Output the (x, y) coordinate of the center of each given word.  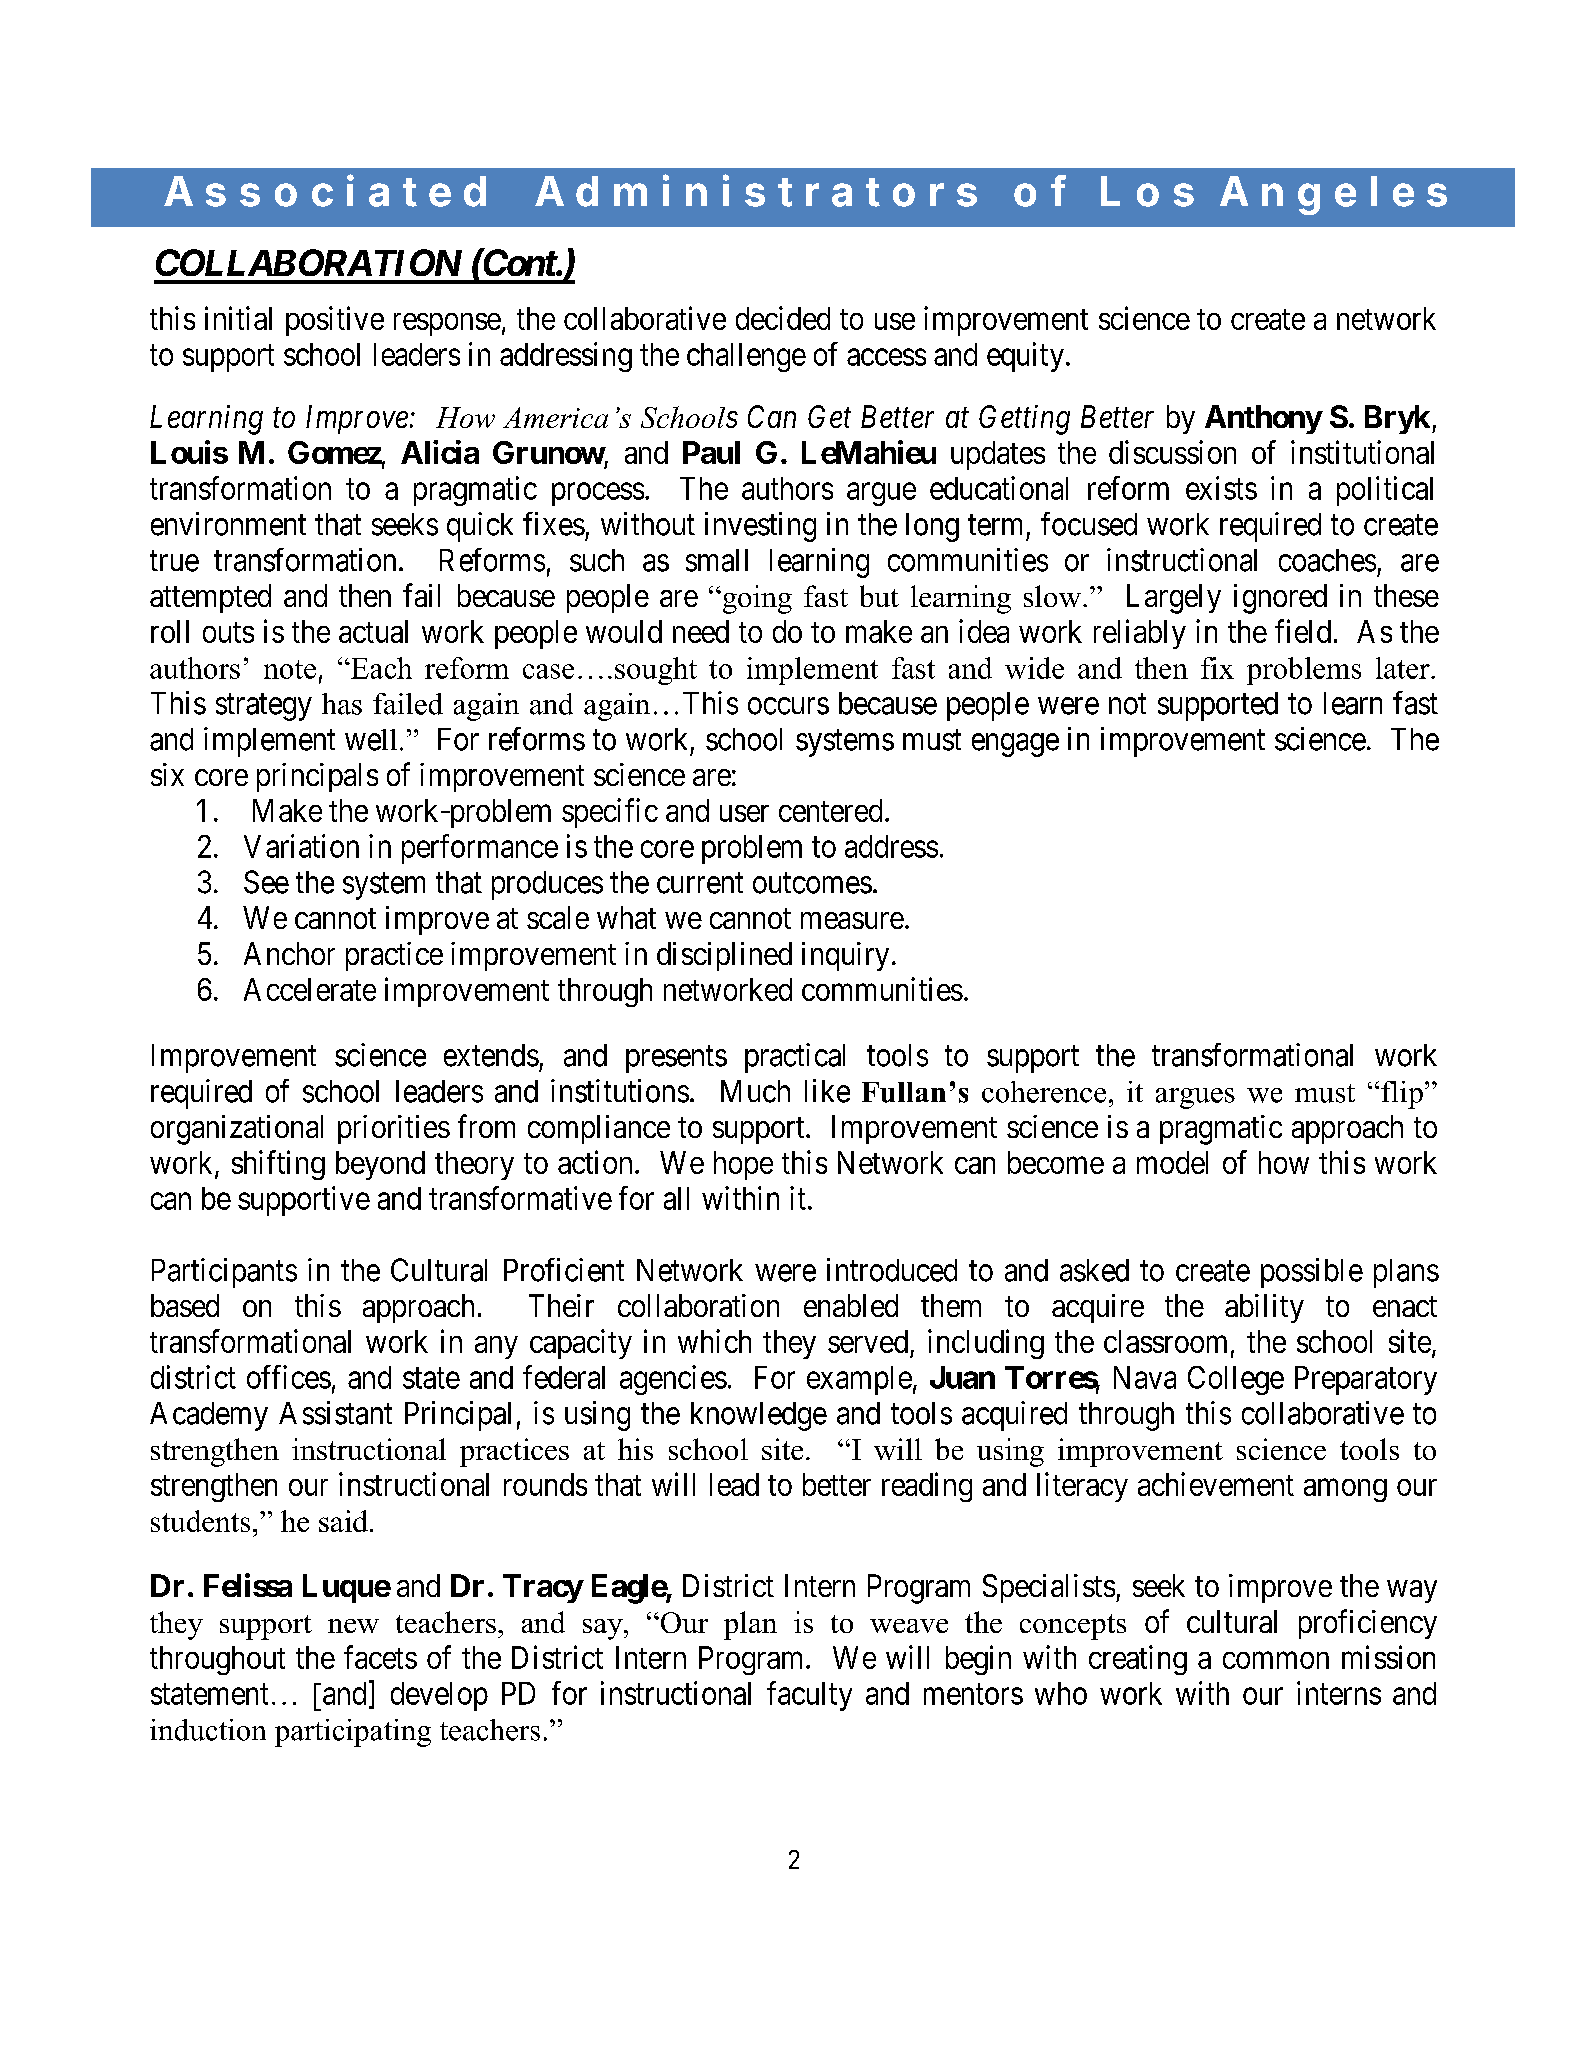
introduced (892, 1270)
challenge (746, 357)
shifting (278, 1165)
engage (1015, 745)
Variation (301, 846)
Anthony (1263, 419)
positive (335, 321)
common (1276, 1660)
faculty (809, 1696)
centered (830, 810)
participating (353, 1733)
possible (1312, 1273)
